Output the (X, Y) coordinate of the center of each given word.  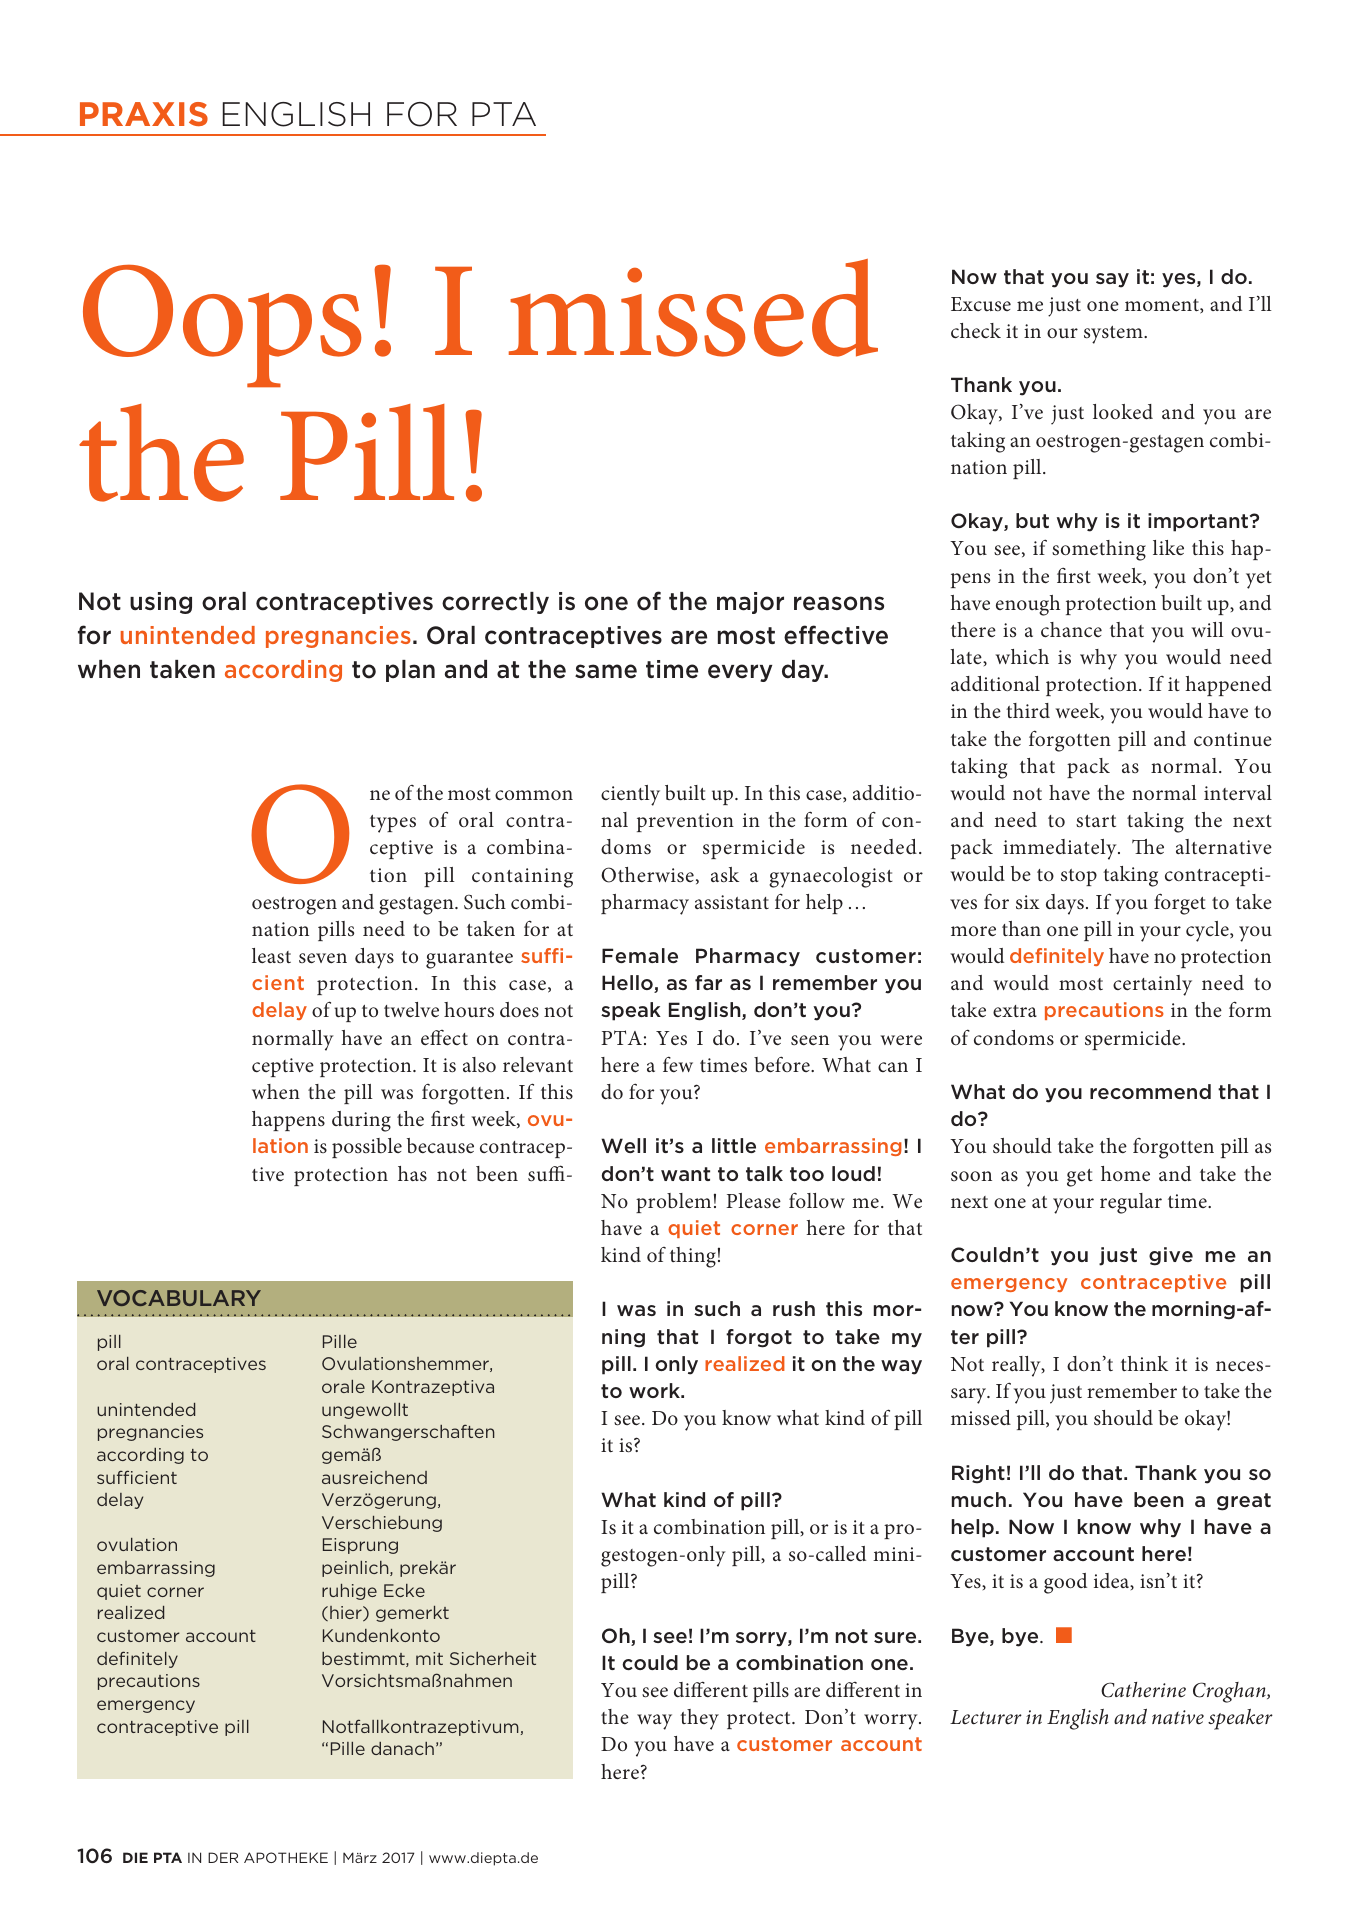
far (708, 982)
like (1168, 548)
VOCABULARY (179, 1298)
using (161, 603)
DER (223, 1857)
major (750, 603)
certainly (1152, 985)
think (1144, 1363)
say (1112, 280)
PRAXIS (144, 114)
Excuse (981, 304)
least (271, 956)
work (655, 1390)
